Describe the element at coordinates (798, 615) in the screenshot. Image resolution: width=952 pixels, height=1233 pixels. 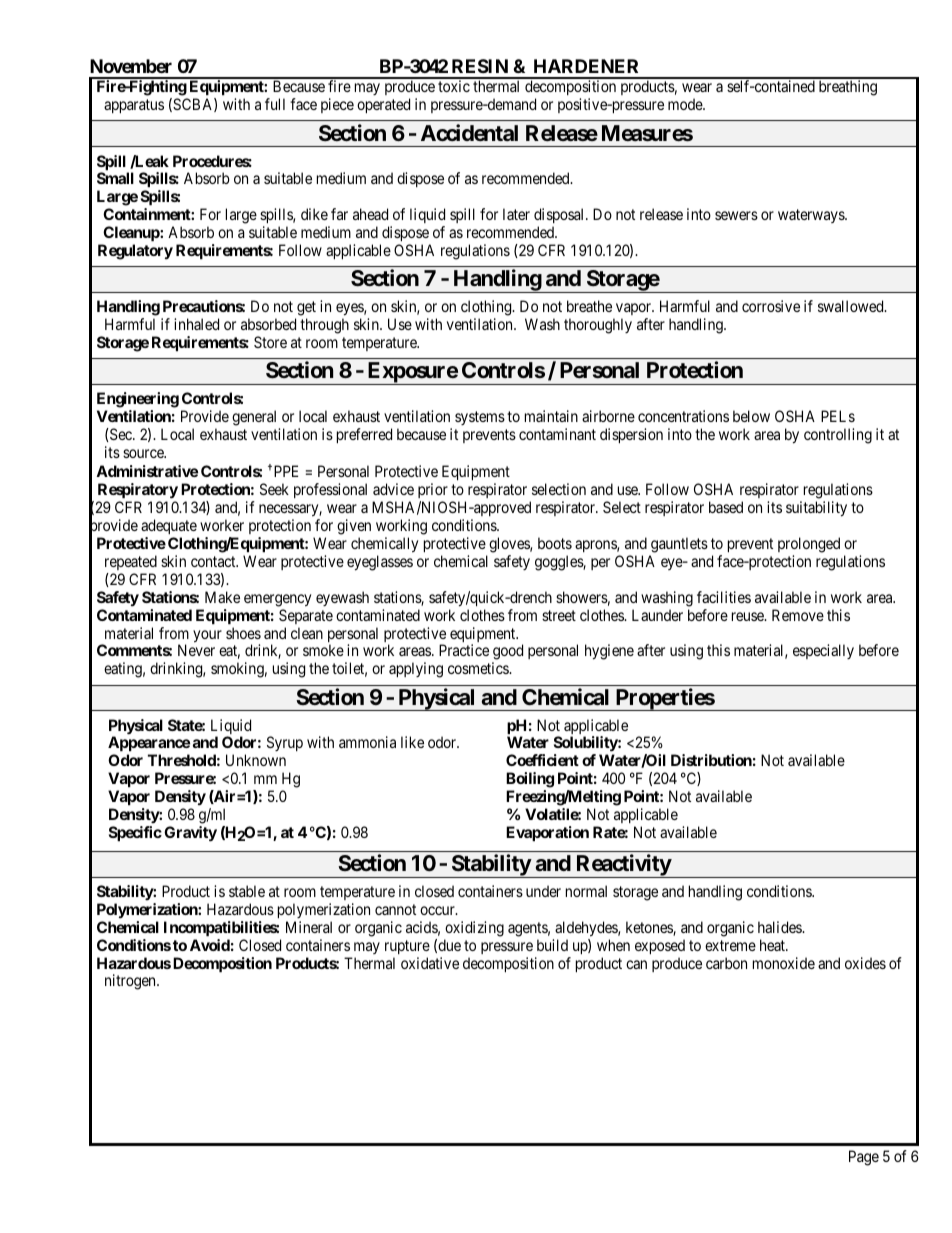
I see `Remove` at that location.
